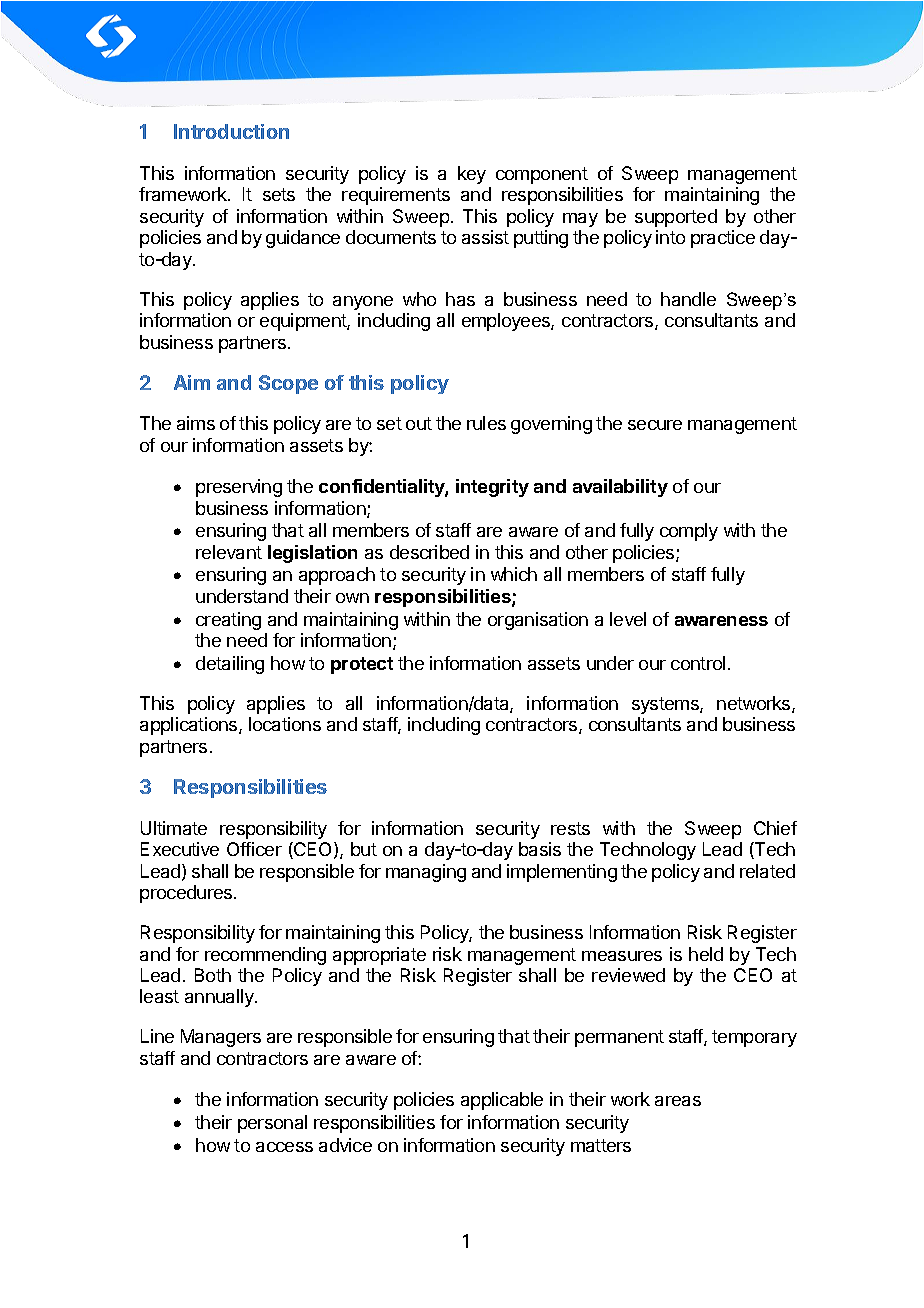 This screenshot has width=924, height=1308. What do you see at coordinates (502, 1101) in the screenshot?
I see `applicable` at bounding box center [502, 1101].
